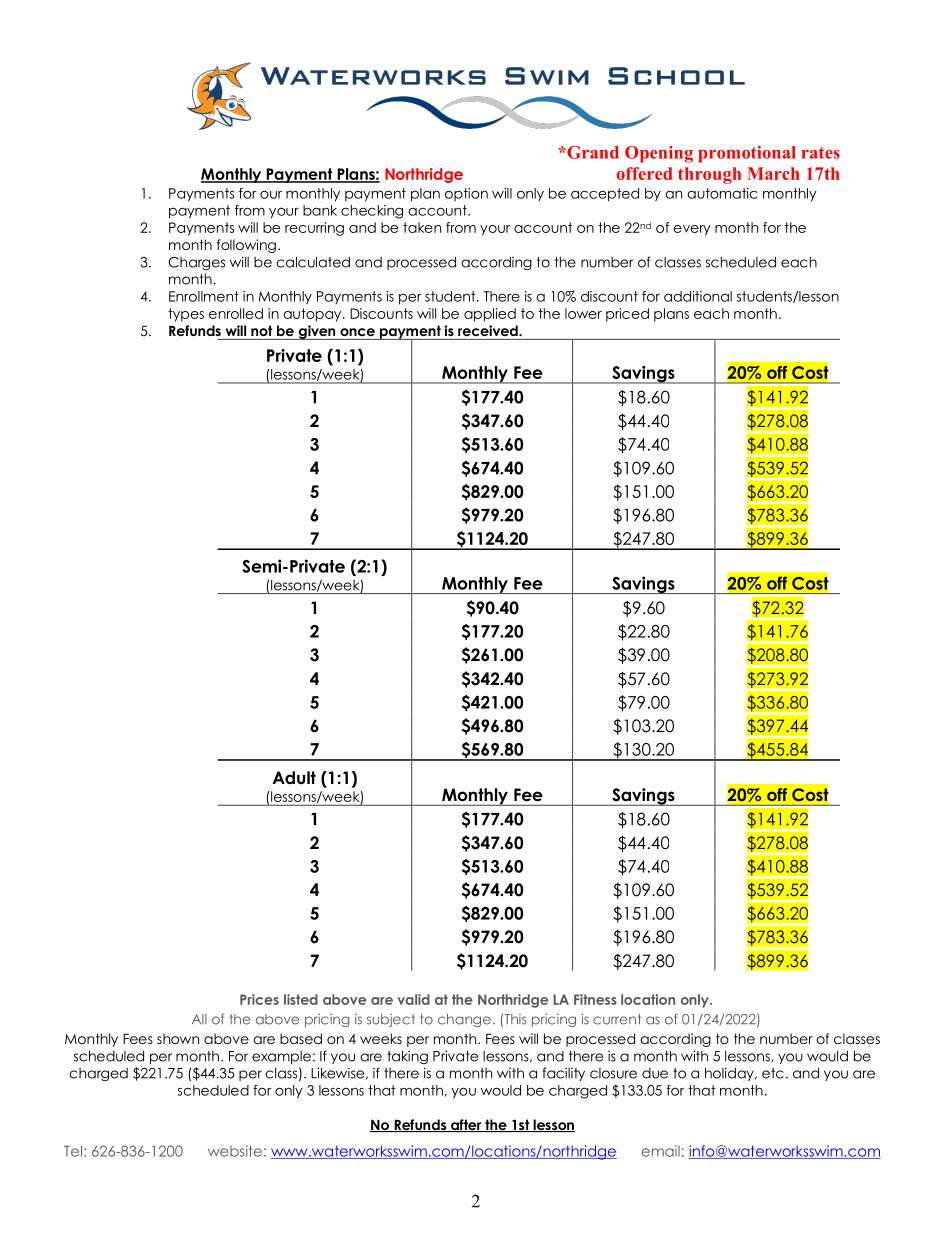 The width and height of the page is (952, 1233). Describe the element at coordinates (357, 332) in the page. I see `once` at that location.
